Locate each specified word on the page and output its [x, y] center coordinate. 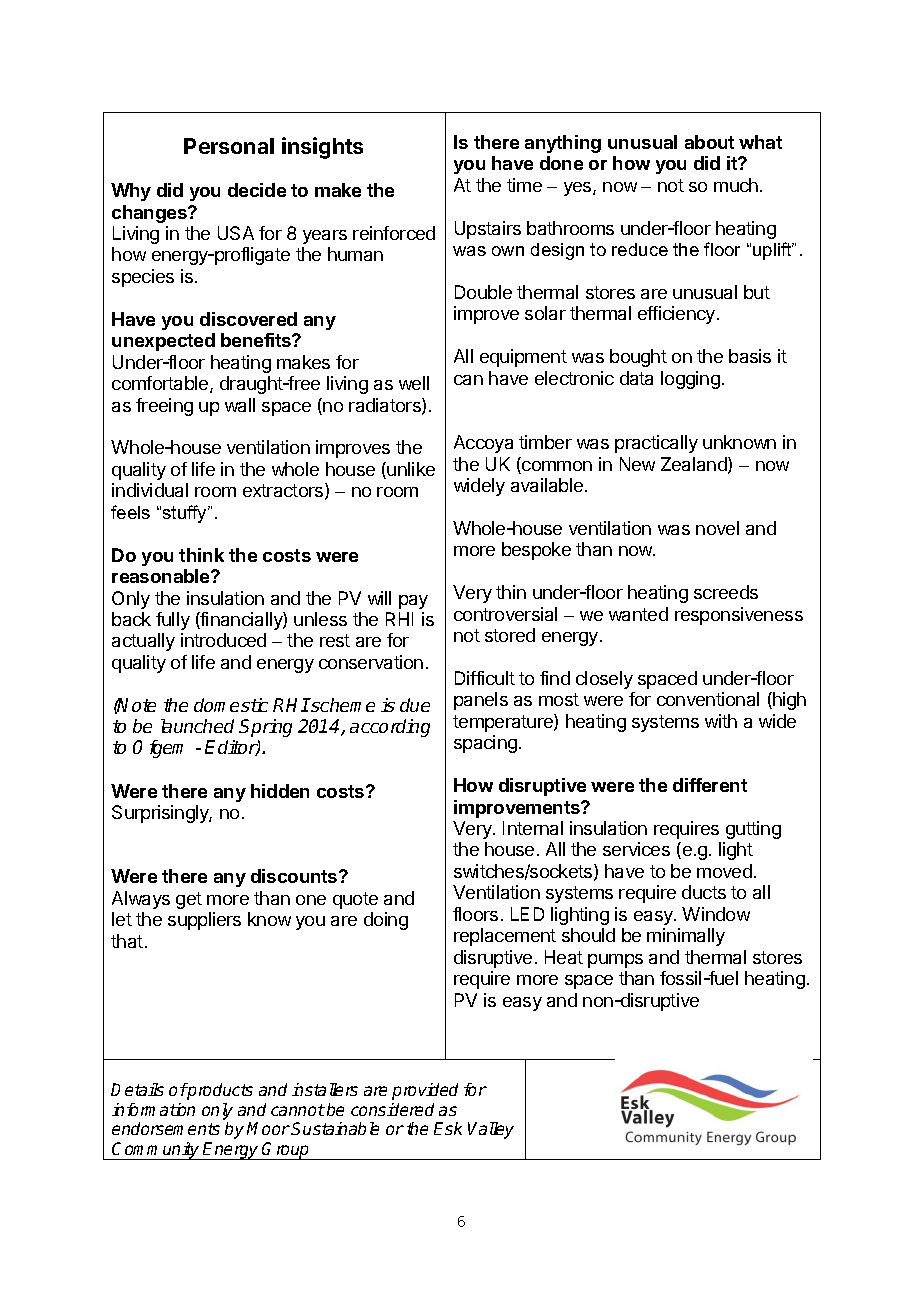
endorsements [166, 1128]
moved [724, 871]
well [414, 383]
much [736, 185]
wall [240, 405]
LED [527, 914]
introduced [223, 640]
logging [690, 380]
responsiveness [739, 616]
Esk [448, 1128]
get [189, 900]
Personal [229, 146]
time [524, 185]
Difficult [485, 678]
